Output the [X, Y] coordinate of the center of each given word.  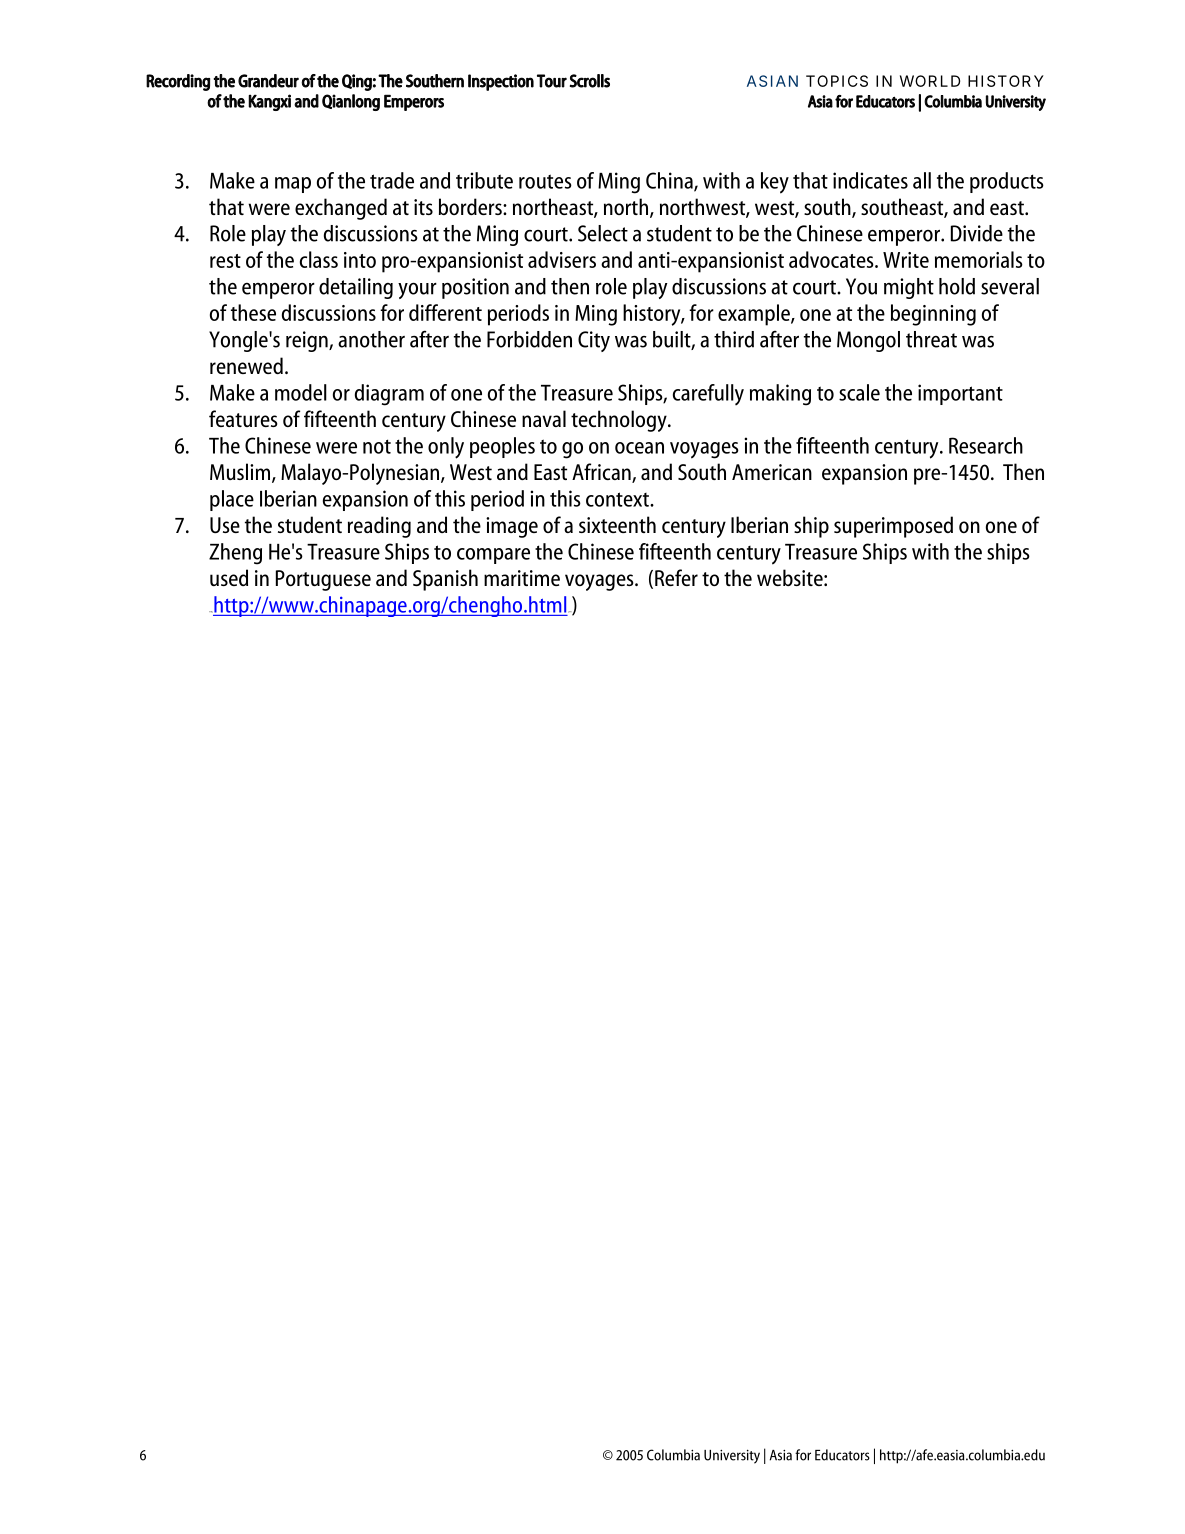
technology [620, 421]
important [960, 394]
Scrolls [590, 81]
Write [906, 260]
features [243, 418]
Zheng [235, 554]
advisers [562, 259]
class [319, 259]
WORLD [930, 81]
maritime [522, 578]
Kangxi [269, 102]
